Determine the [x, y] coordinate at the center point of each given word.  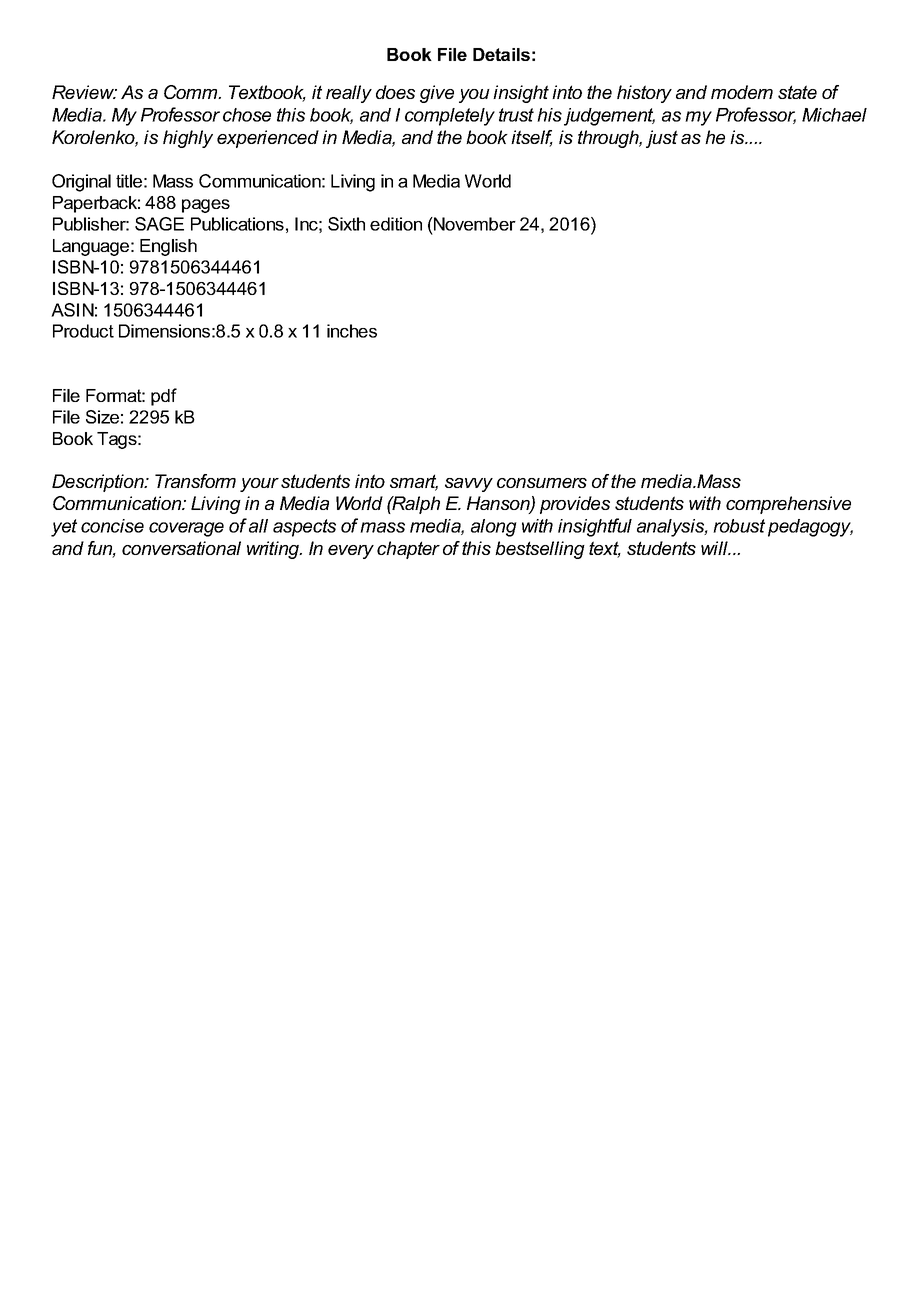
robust [739, 526]
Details [501, 54]
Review [84, 92]
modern [742, 92]
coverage [186, 529]
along [494, 528]
